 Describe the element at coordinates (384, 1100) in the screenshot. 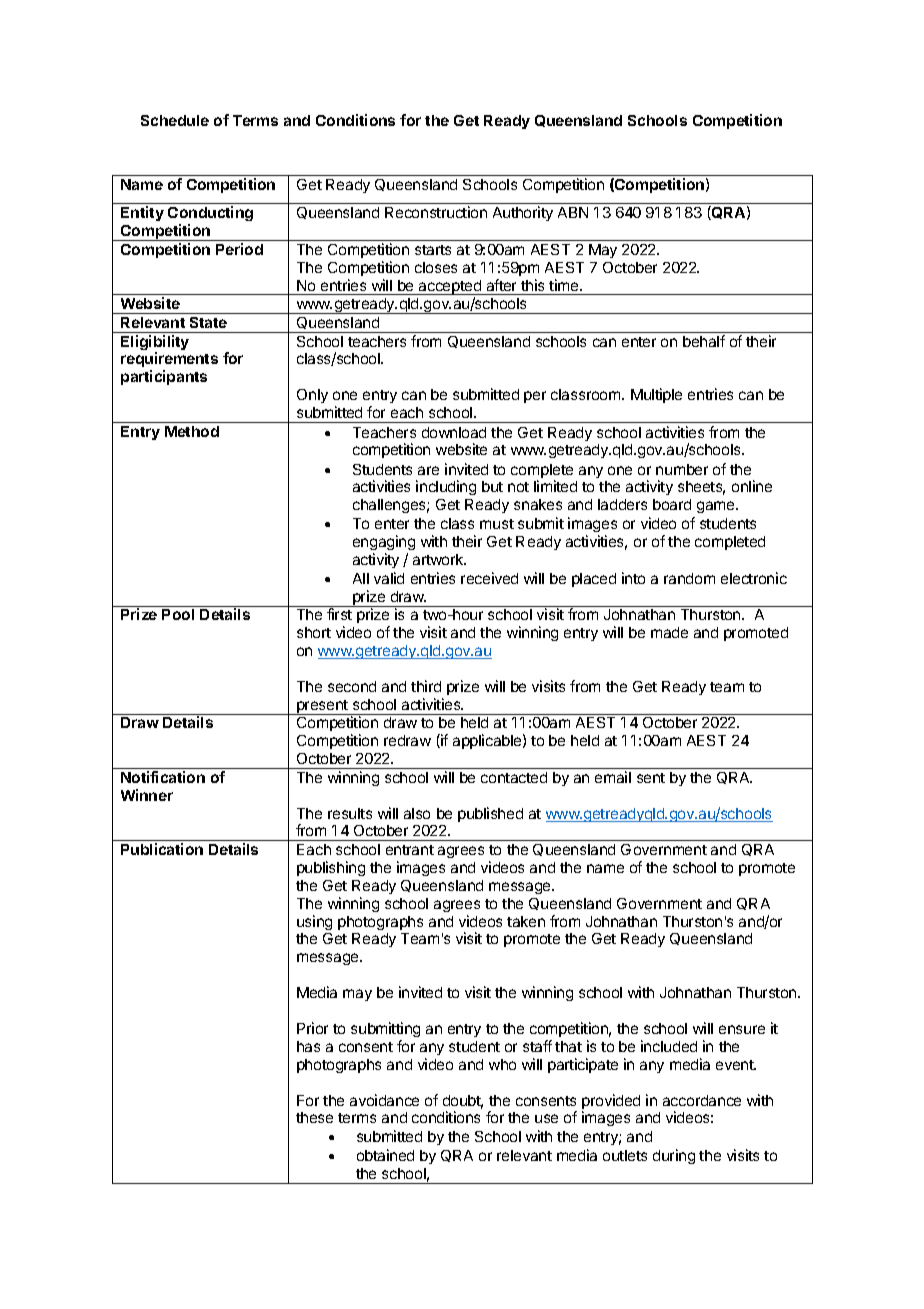

I see `avoidance` at that location.
